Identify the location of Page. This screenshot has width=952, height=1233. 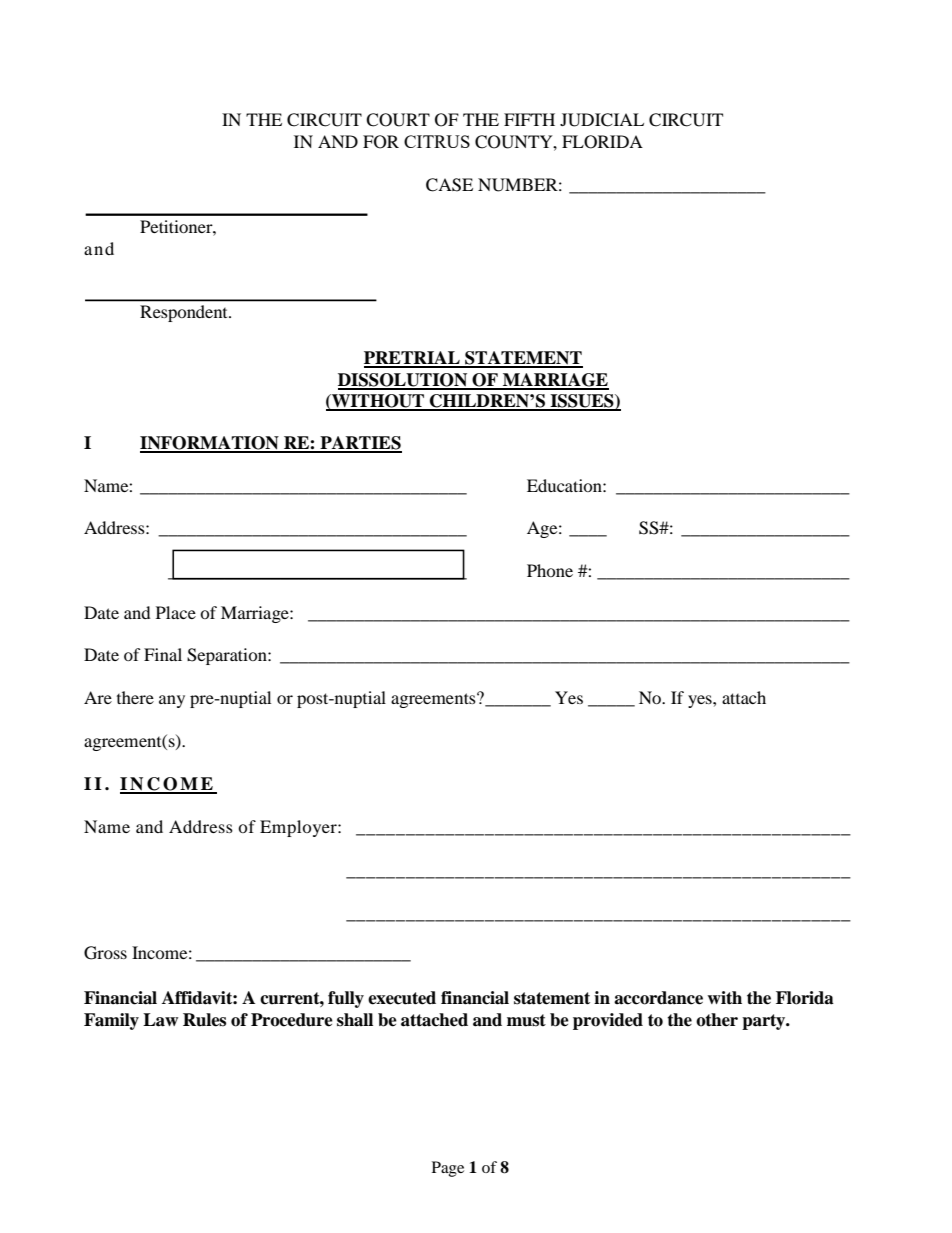
(448, 1169).
